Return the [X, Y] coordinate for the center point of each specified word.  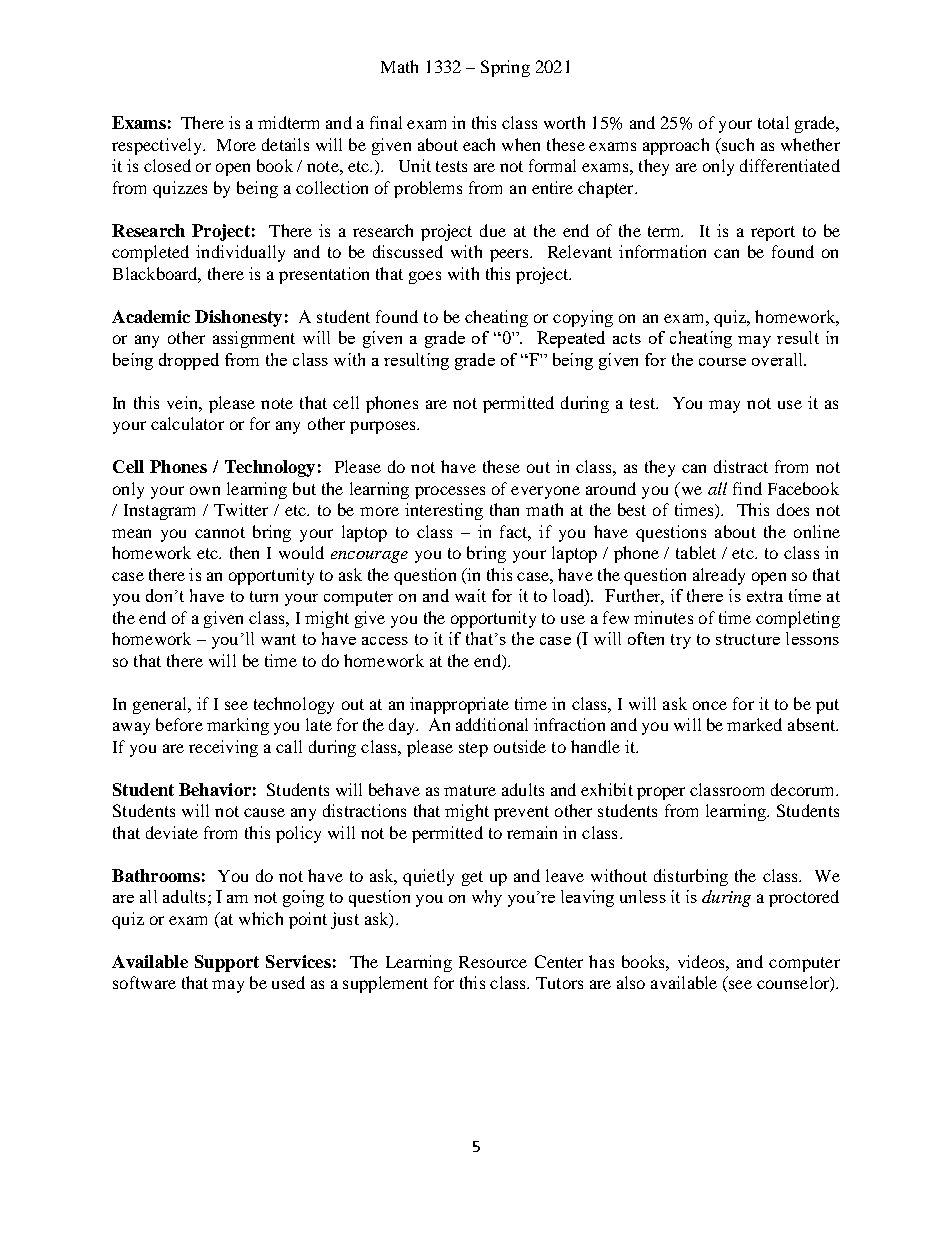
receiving [223, 748]
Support [227, 963]
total [773, 122]
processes [450, 492]
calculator [187, 423]
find [747, 488]
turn [264, 596]
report [773, 233]
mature [470, 790]
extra [765, 596]
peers [510, 255]
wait [470, 595]
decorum [804, 789]
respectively [158, 146]
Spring [505, 68]
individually [240, 253]
